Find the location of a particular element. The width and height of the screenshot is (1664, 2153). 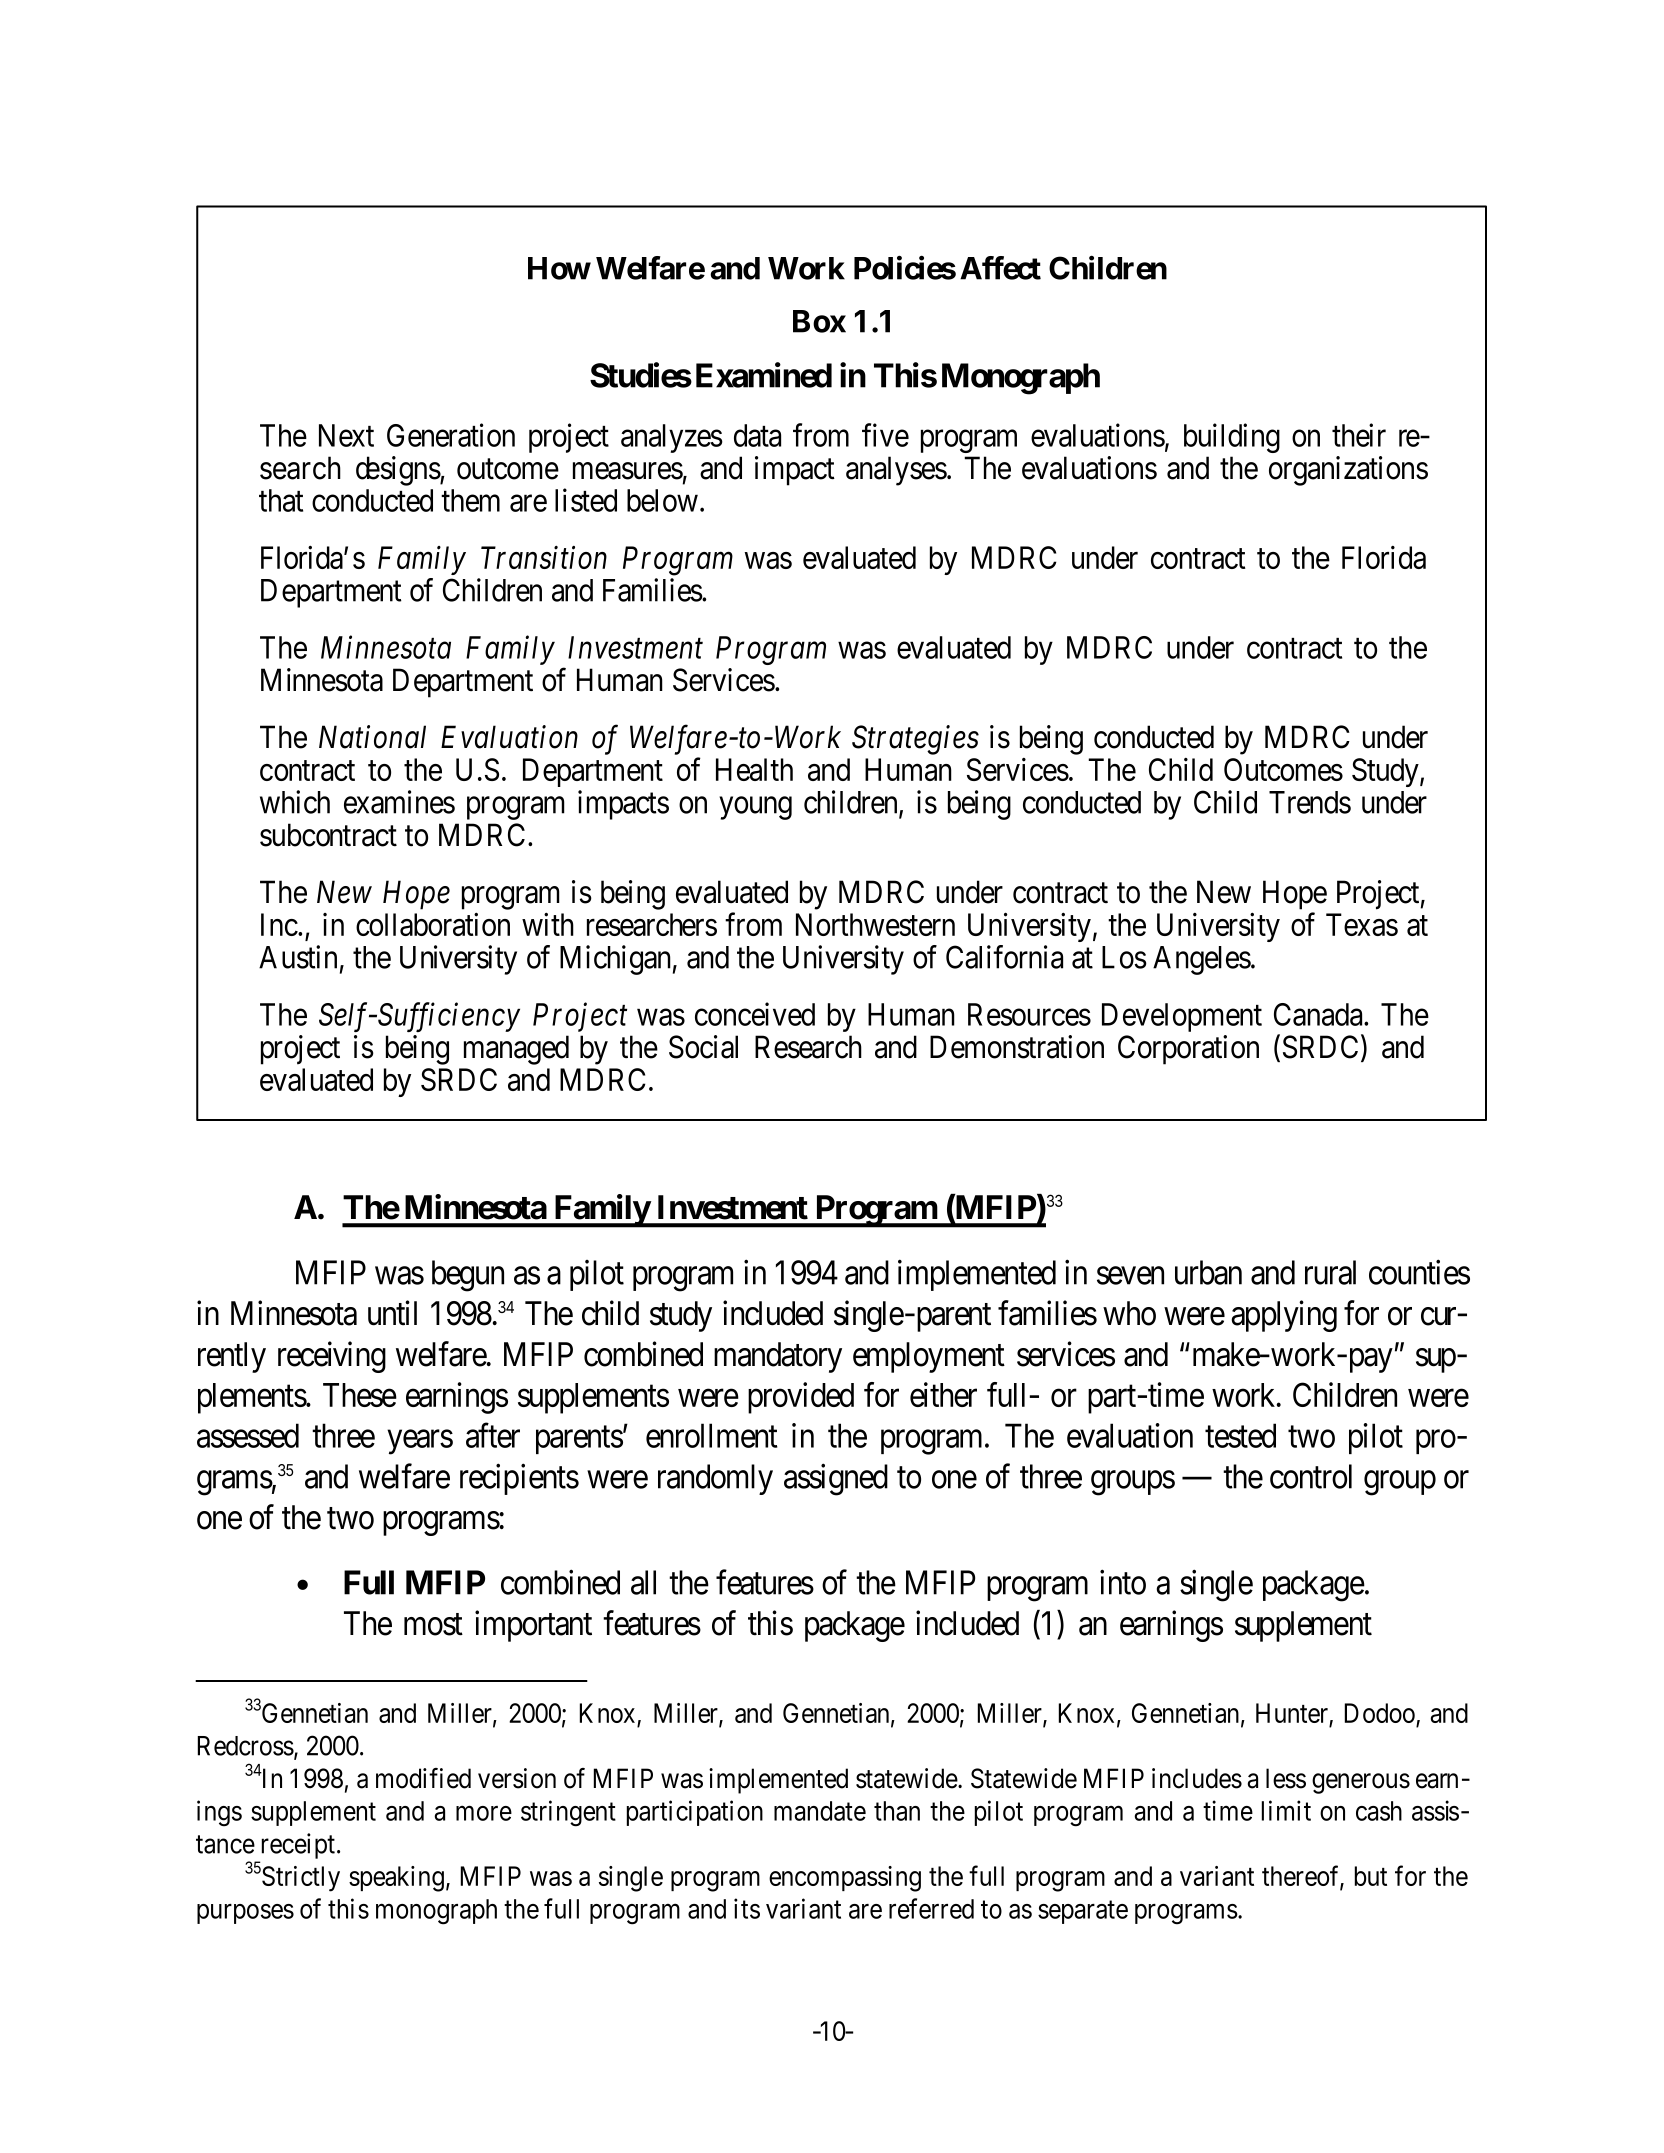

after is located at coordinates (493, 1435).
